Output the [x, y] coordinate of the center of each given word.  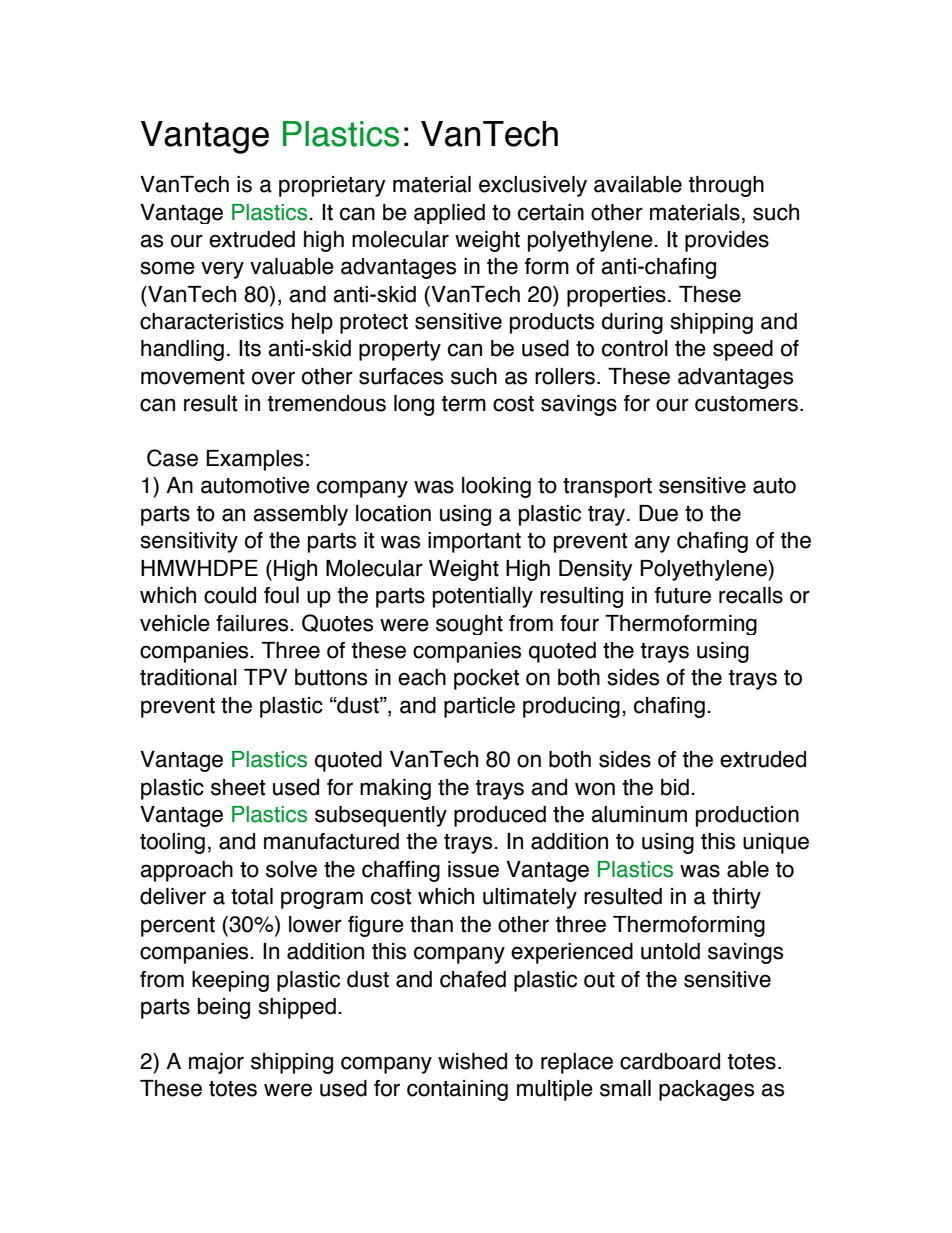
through [726, 186]
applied [449, 214]
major [216, 1063]
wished [472, 1061]
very [222, 270]
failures [253, 623]
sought [469, 625]
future [683, 595]
